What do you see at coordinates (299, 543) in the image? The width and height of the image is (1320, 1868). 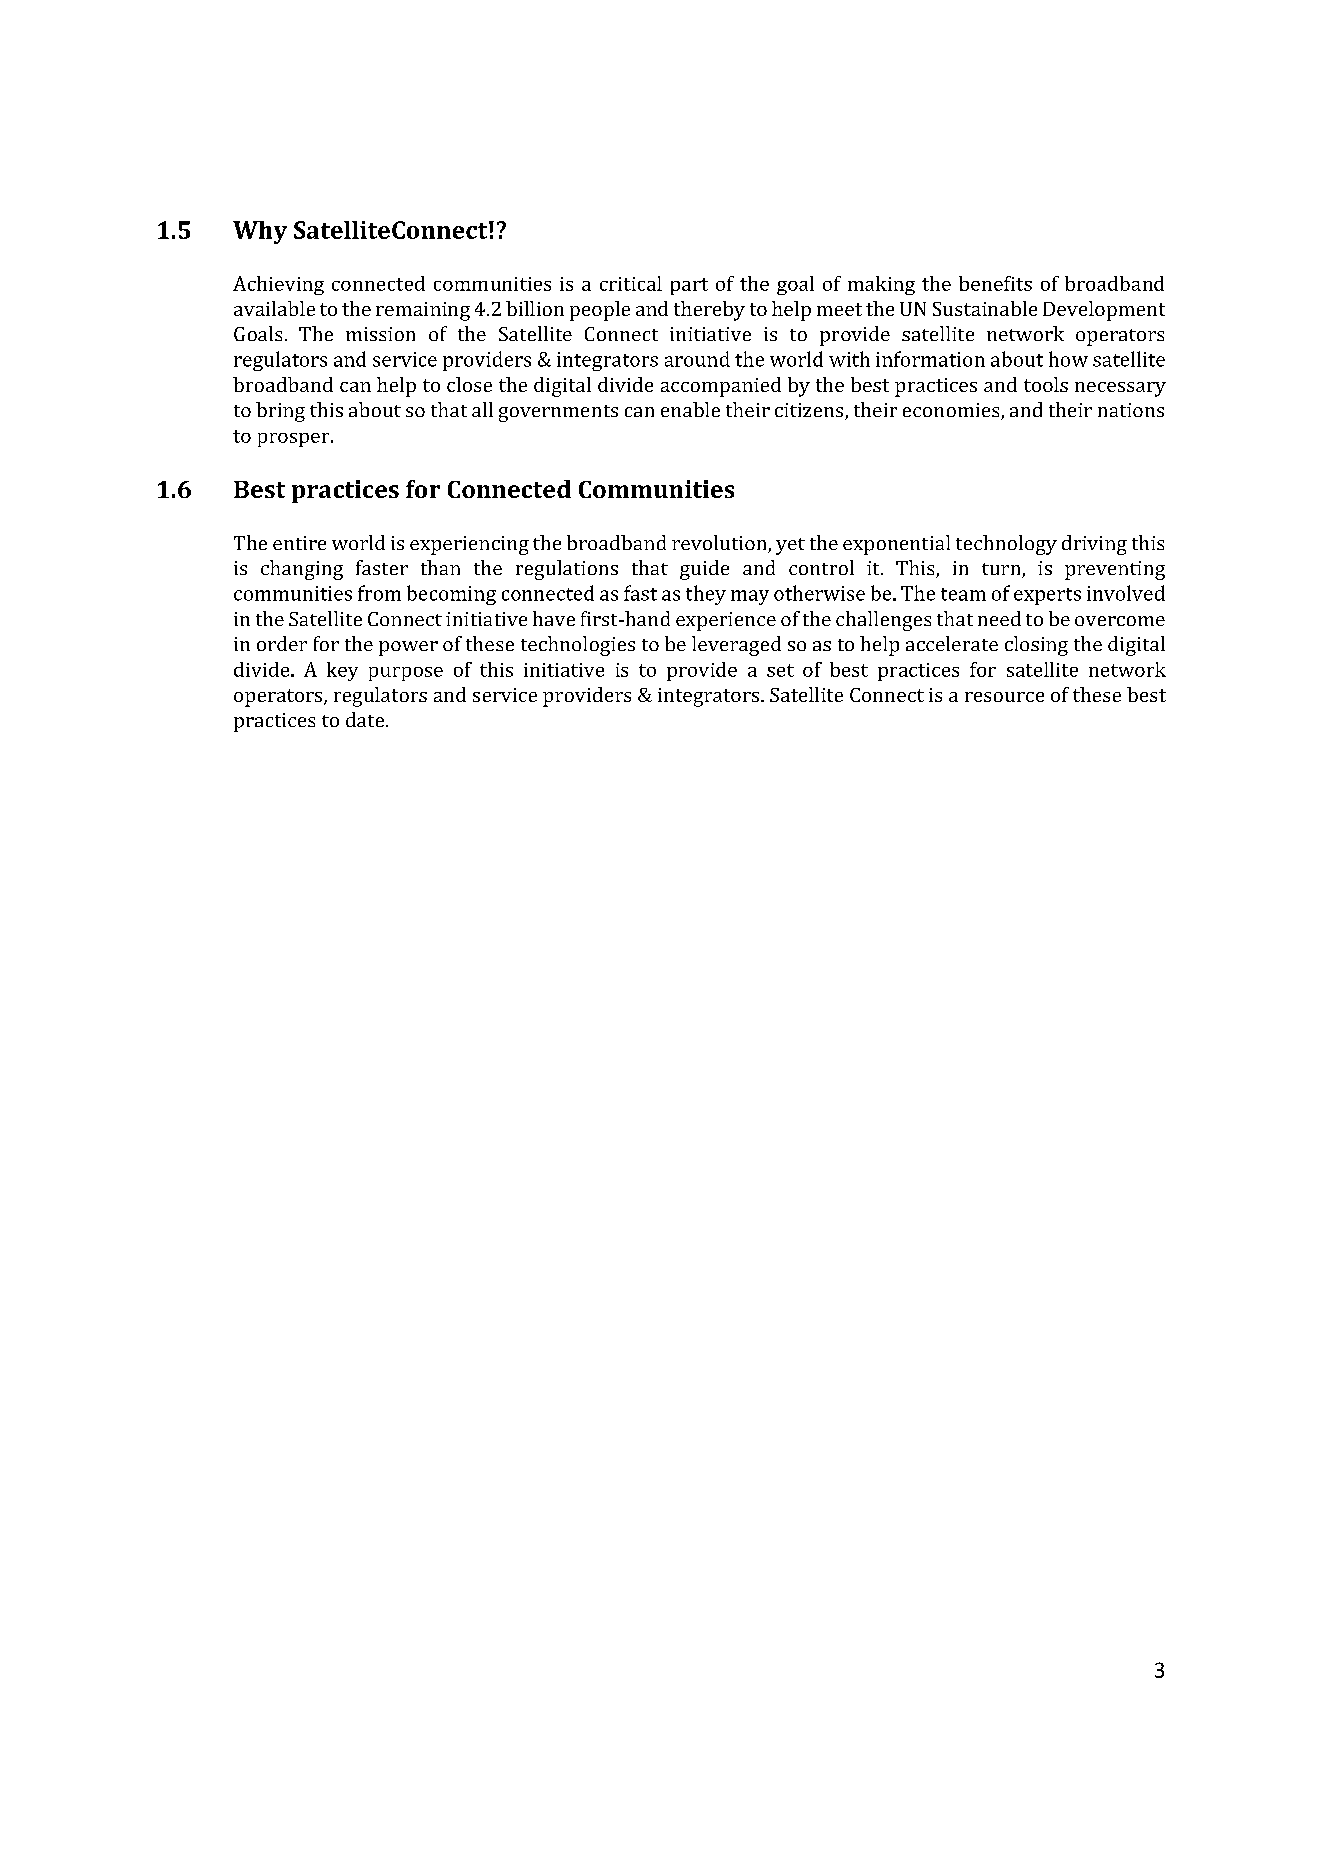 I see `entire` at bounding box center [299, 543].
